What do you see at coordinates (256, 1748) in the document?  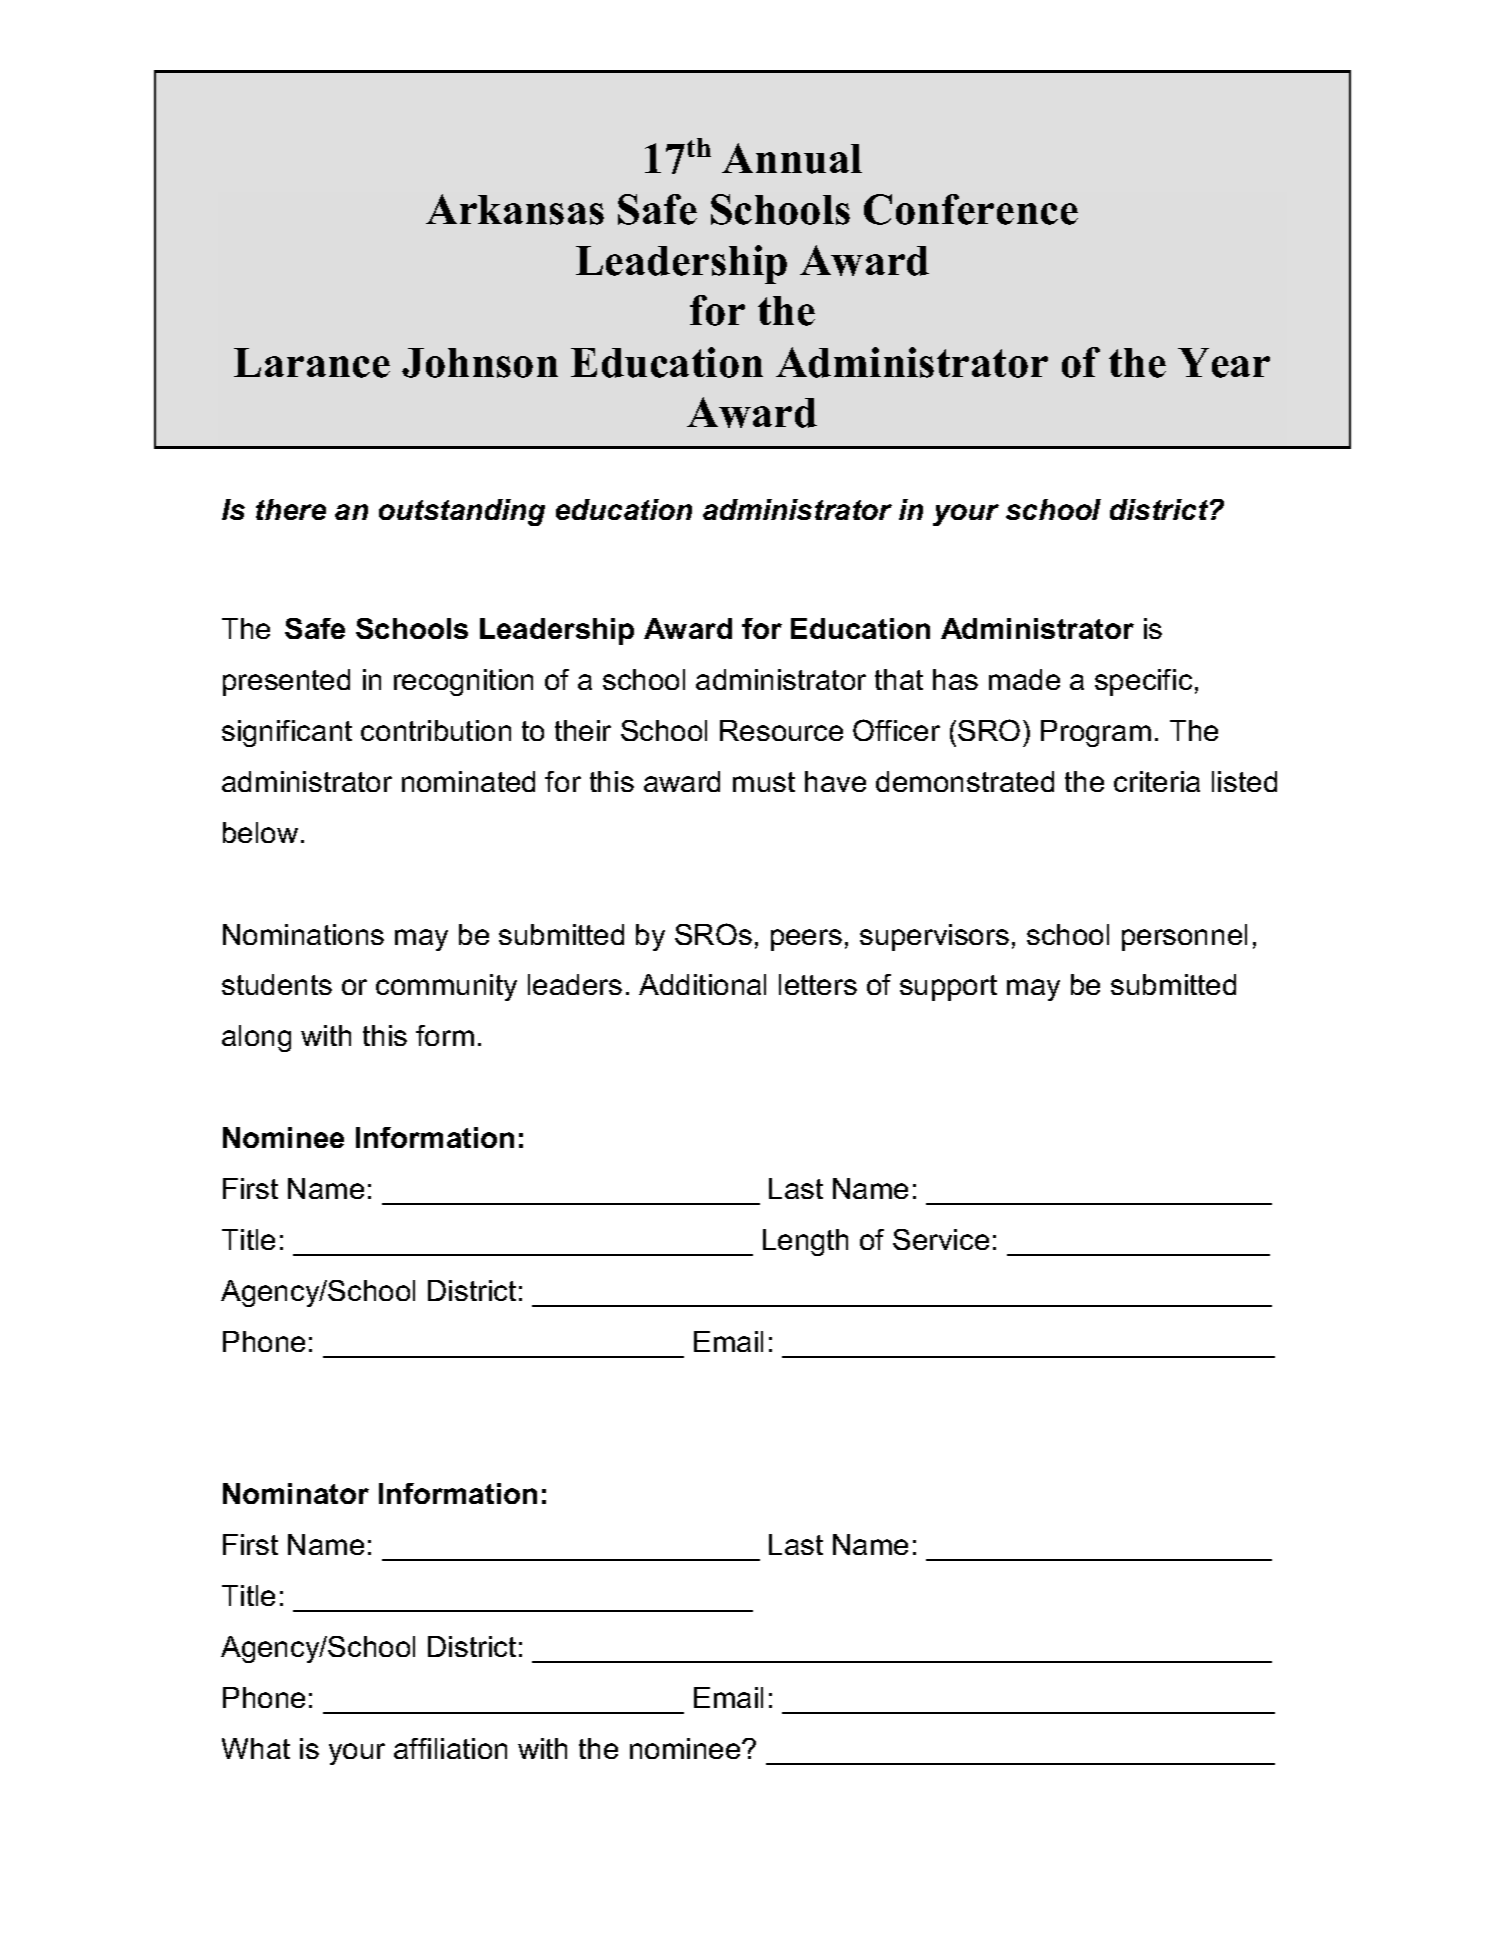 I see `What` at bounding box center [256, 1748].
